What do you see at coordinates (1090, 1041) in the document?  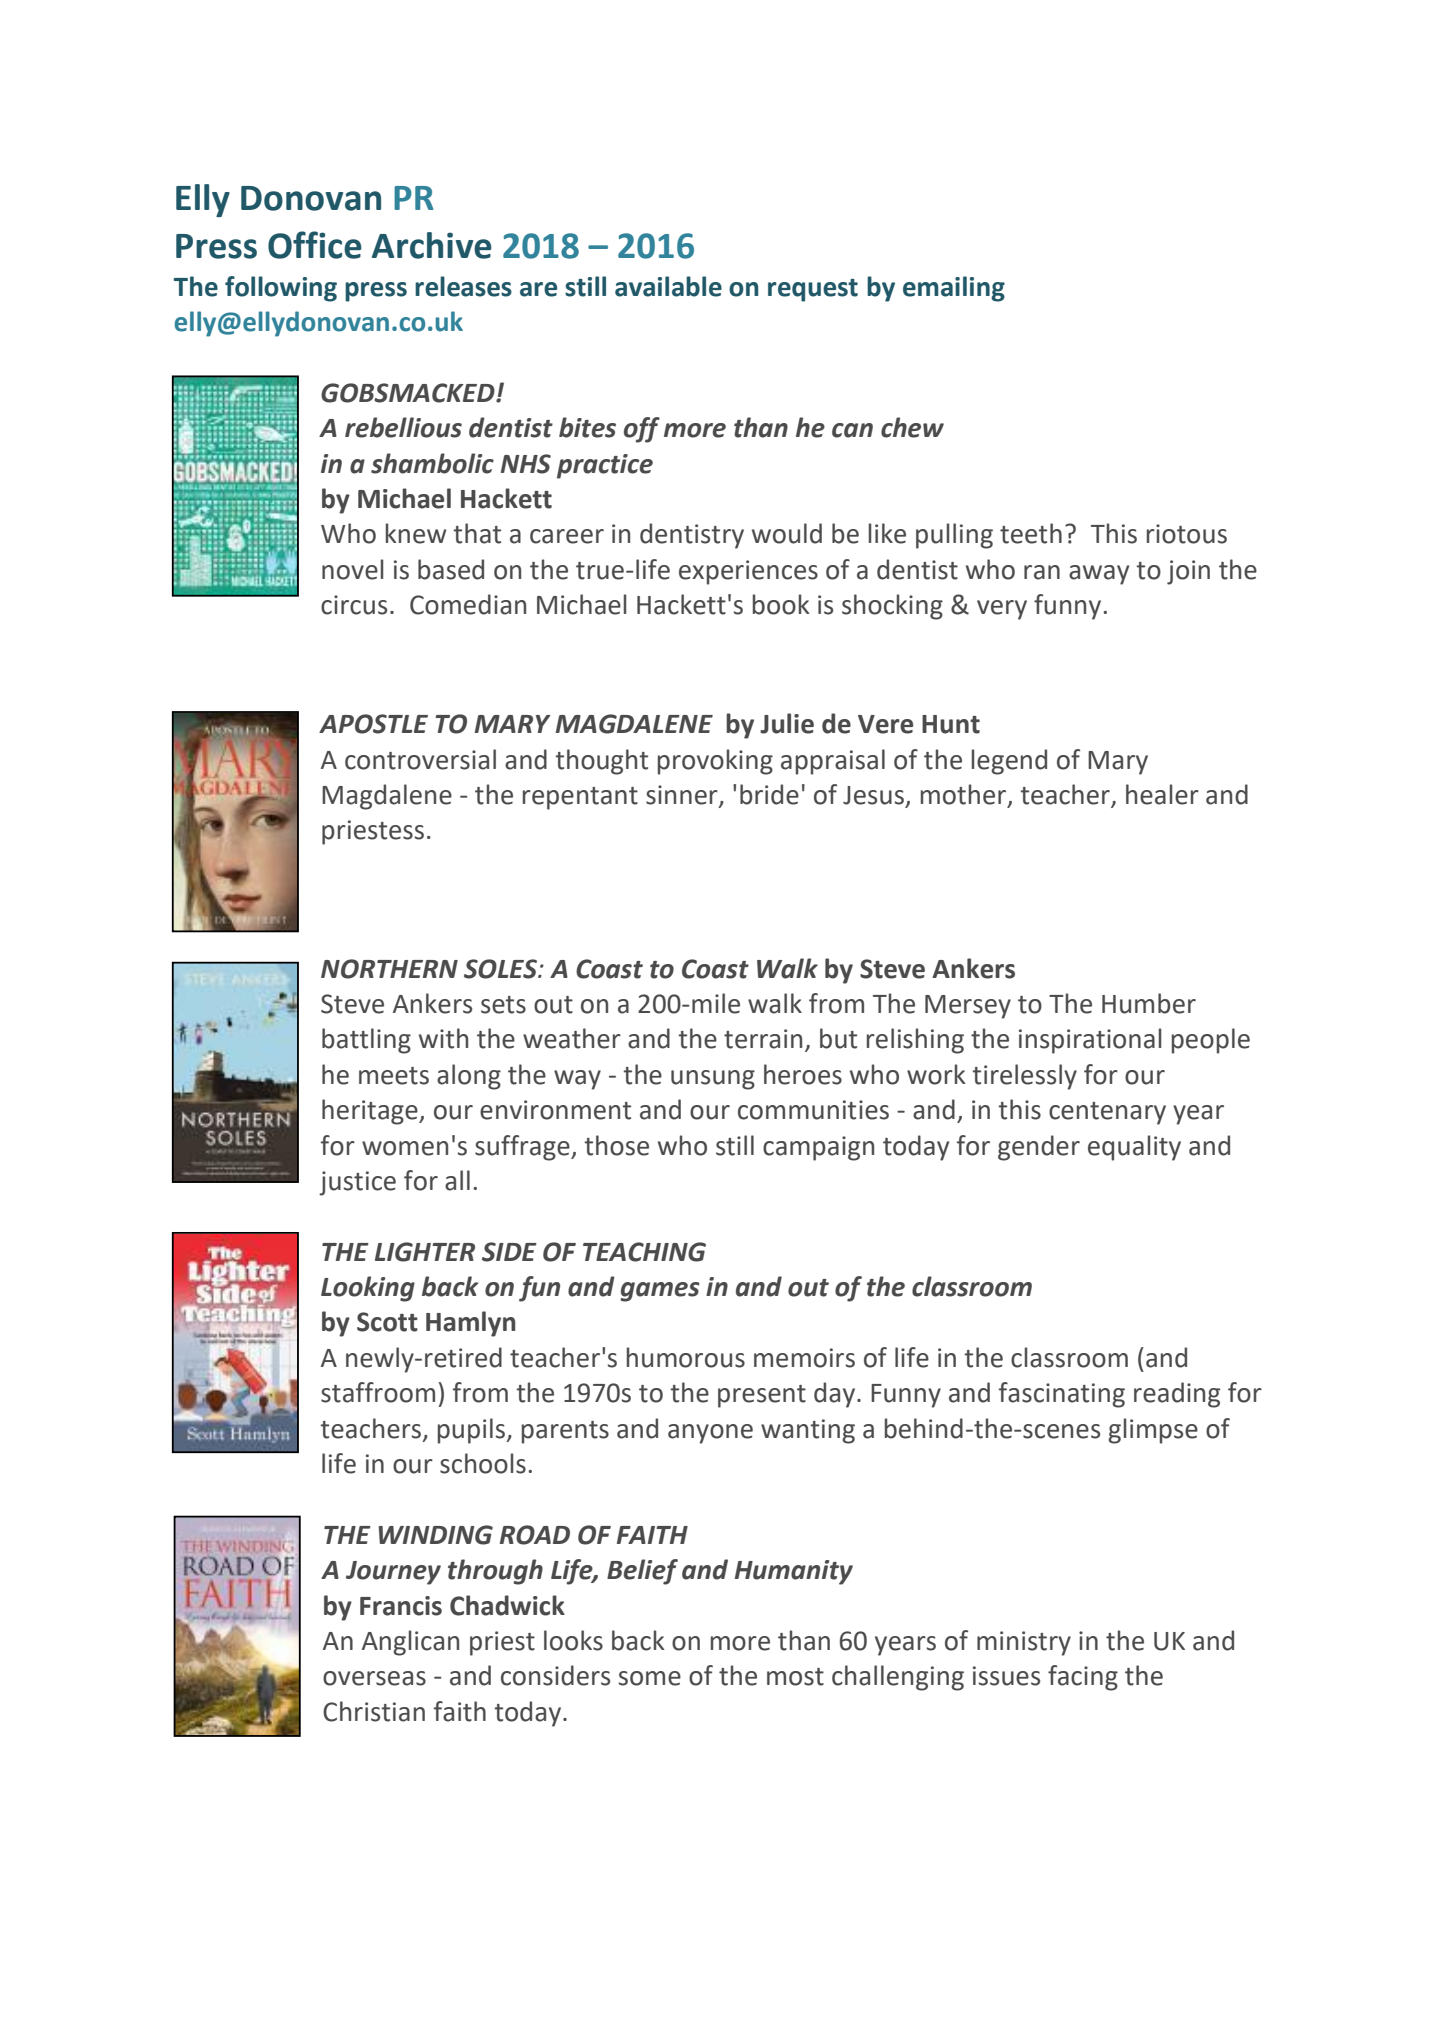 I see `inspirational` at bounding box center [1090, 1041].
